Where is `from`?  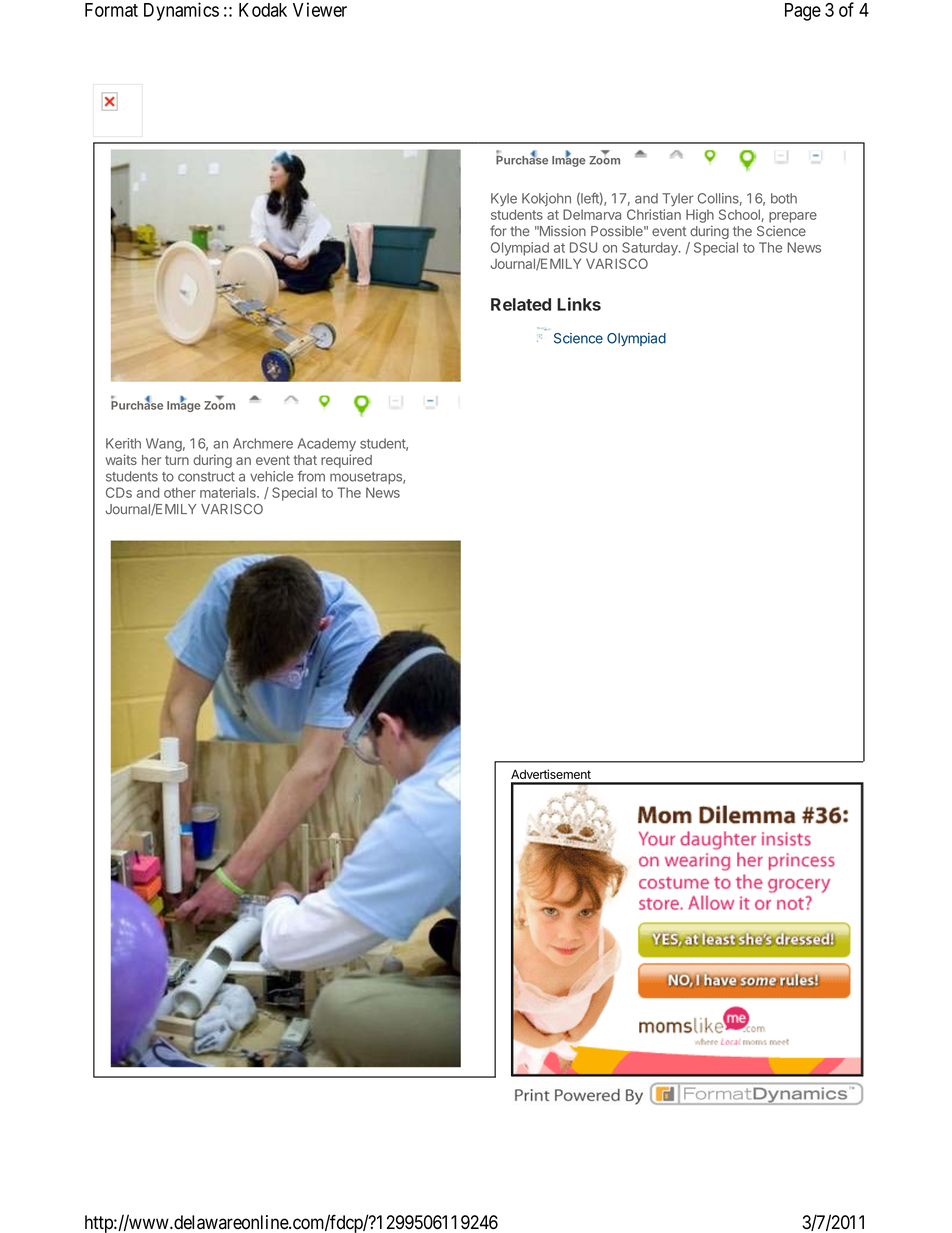
from is located at coordinates (311, 476).
